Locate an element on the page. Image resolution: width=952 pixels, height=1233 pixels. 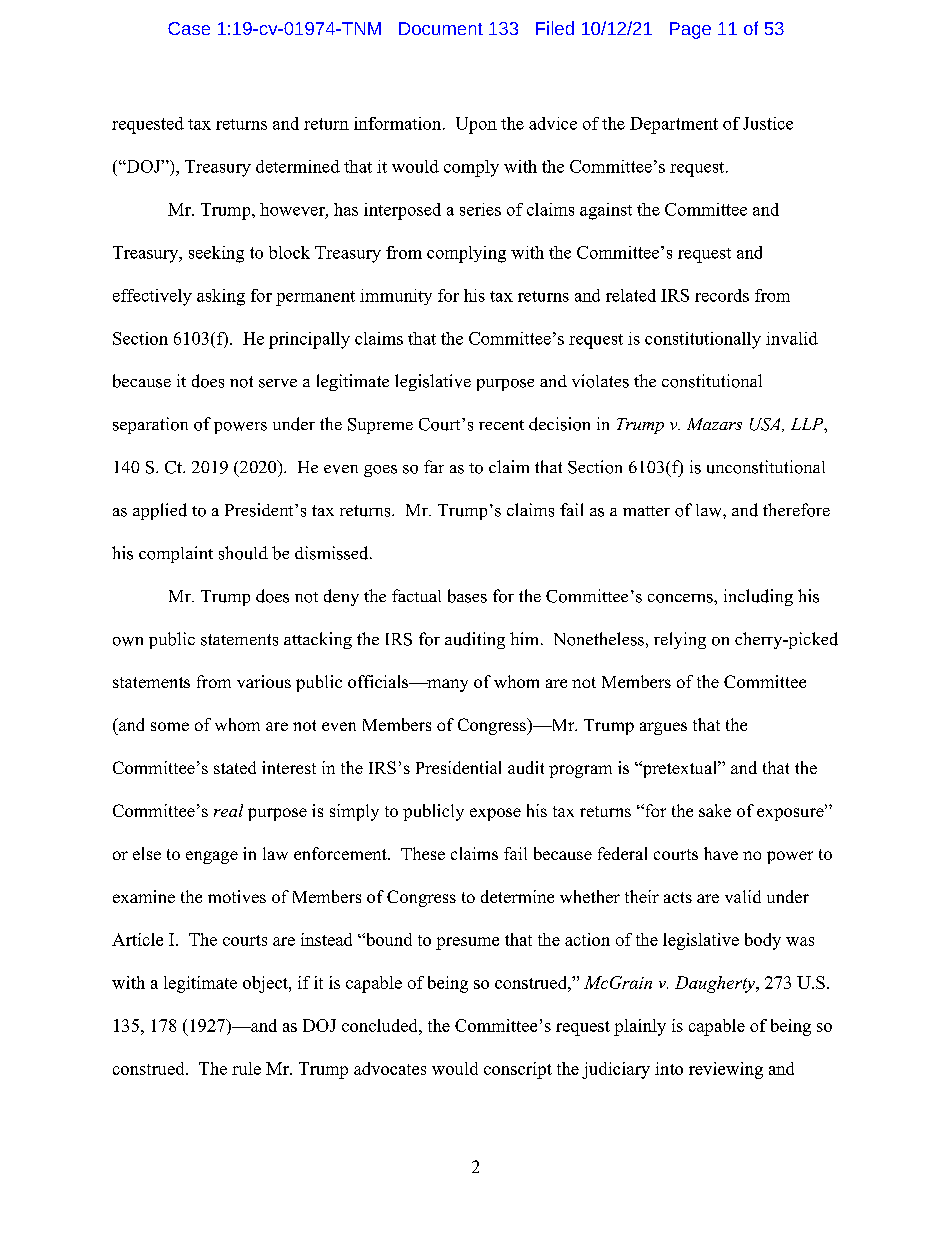
engage is located at coordinates (212, 857).
